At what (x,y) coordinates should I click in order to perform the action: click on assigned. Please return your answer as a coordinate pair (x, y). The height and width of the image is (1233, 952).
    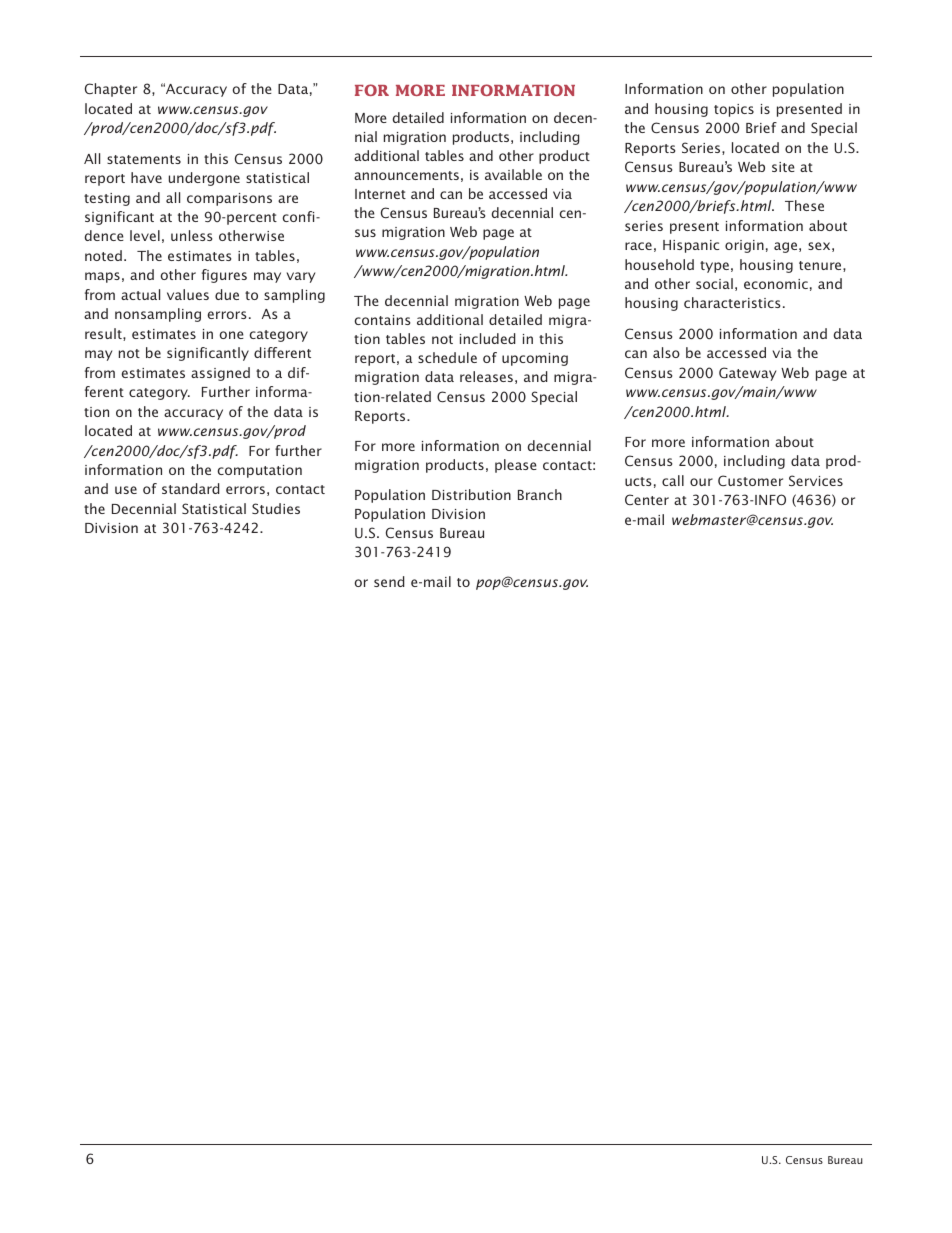
    Looking at the image, I should click on (220, 374).
